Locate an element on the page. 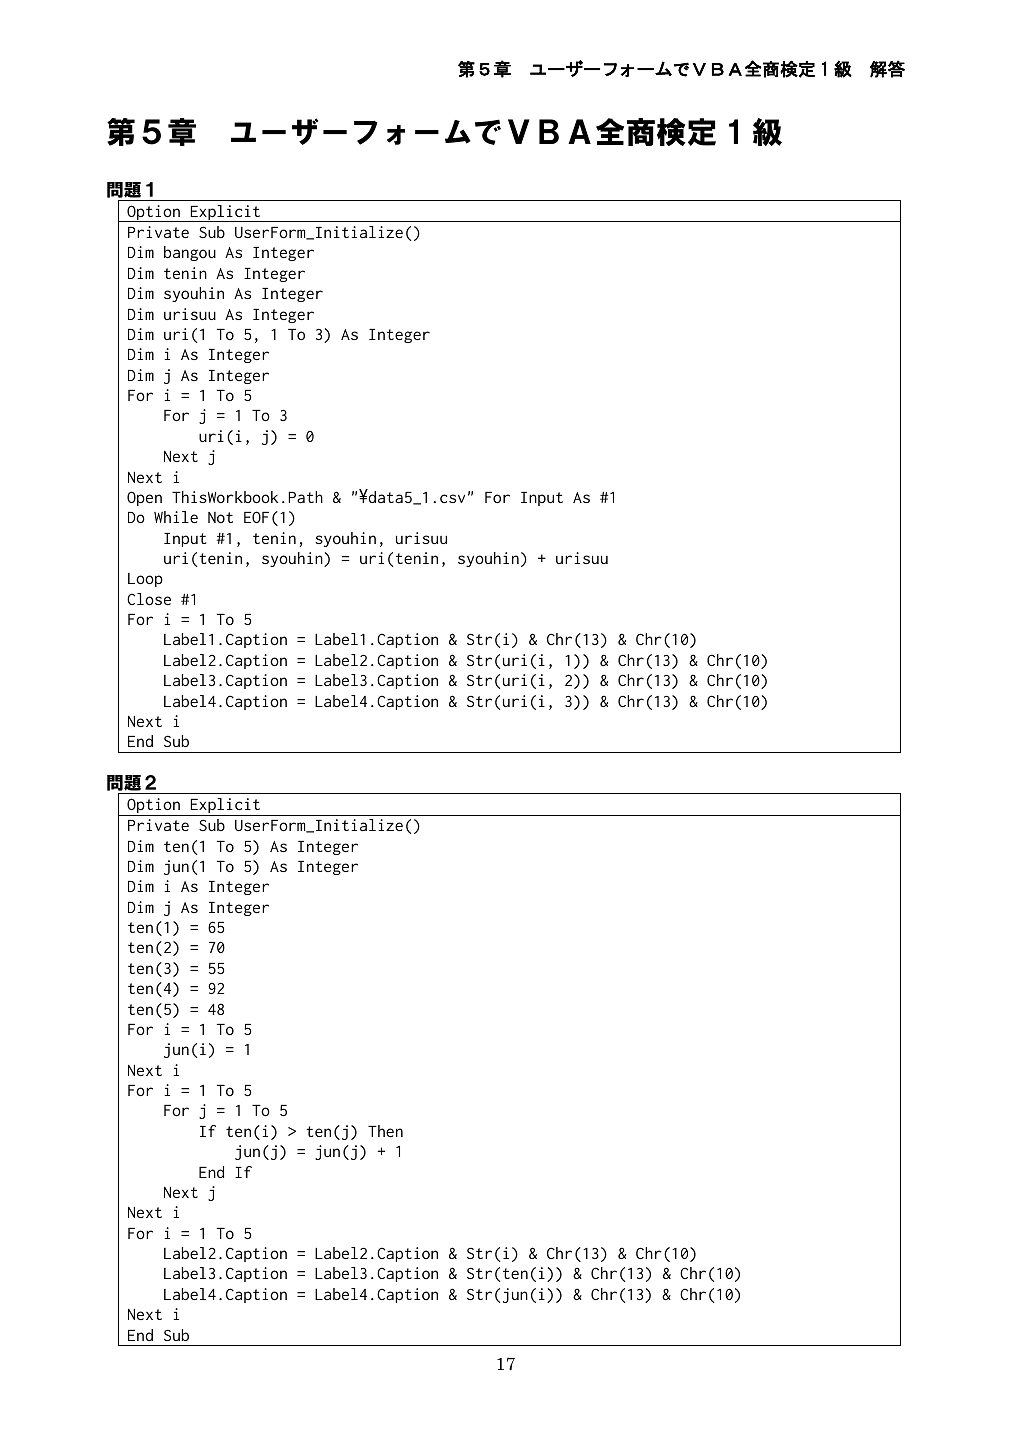 This document has height=1429, width=1011. While is located at coordinates (176, 517).
